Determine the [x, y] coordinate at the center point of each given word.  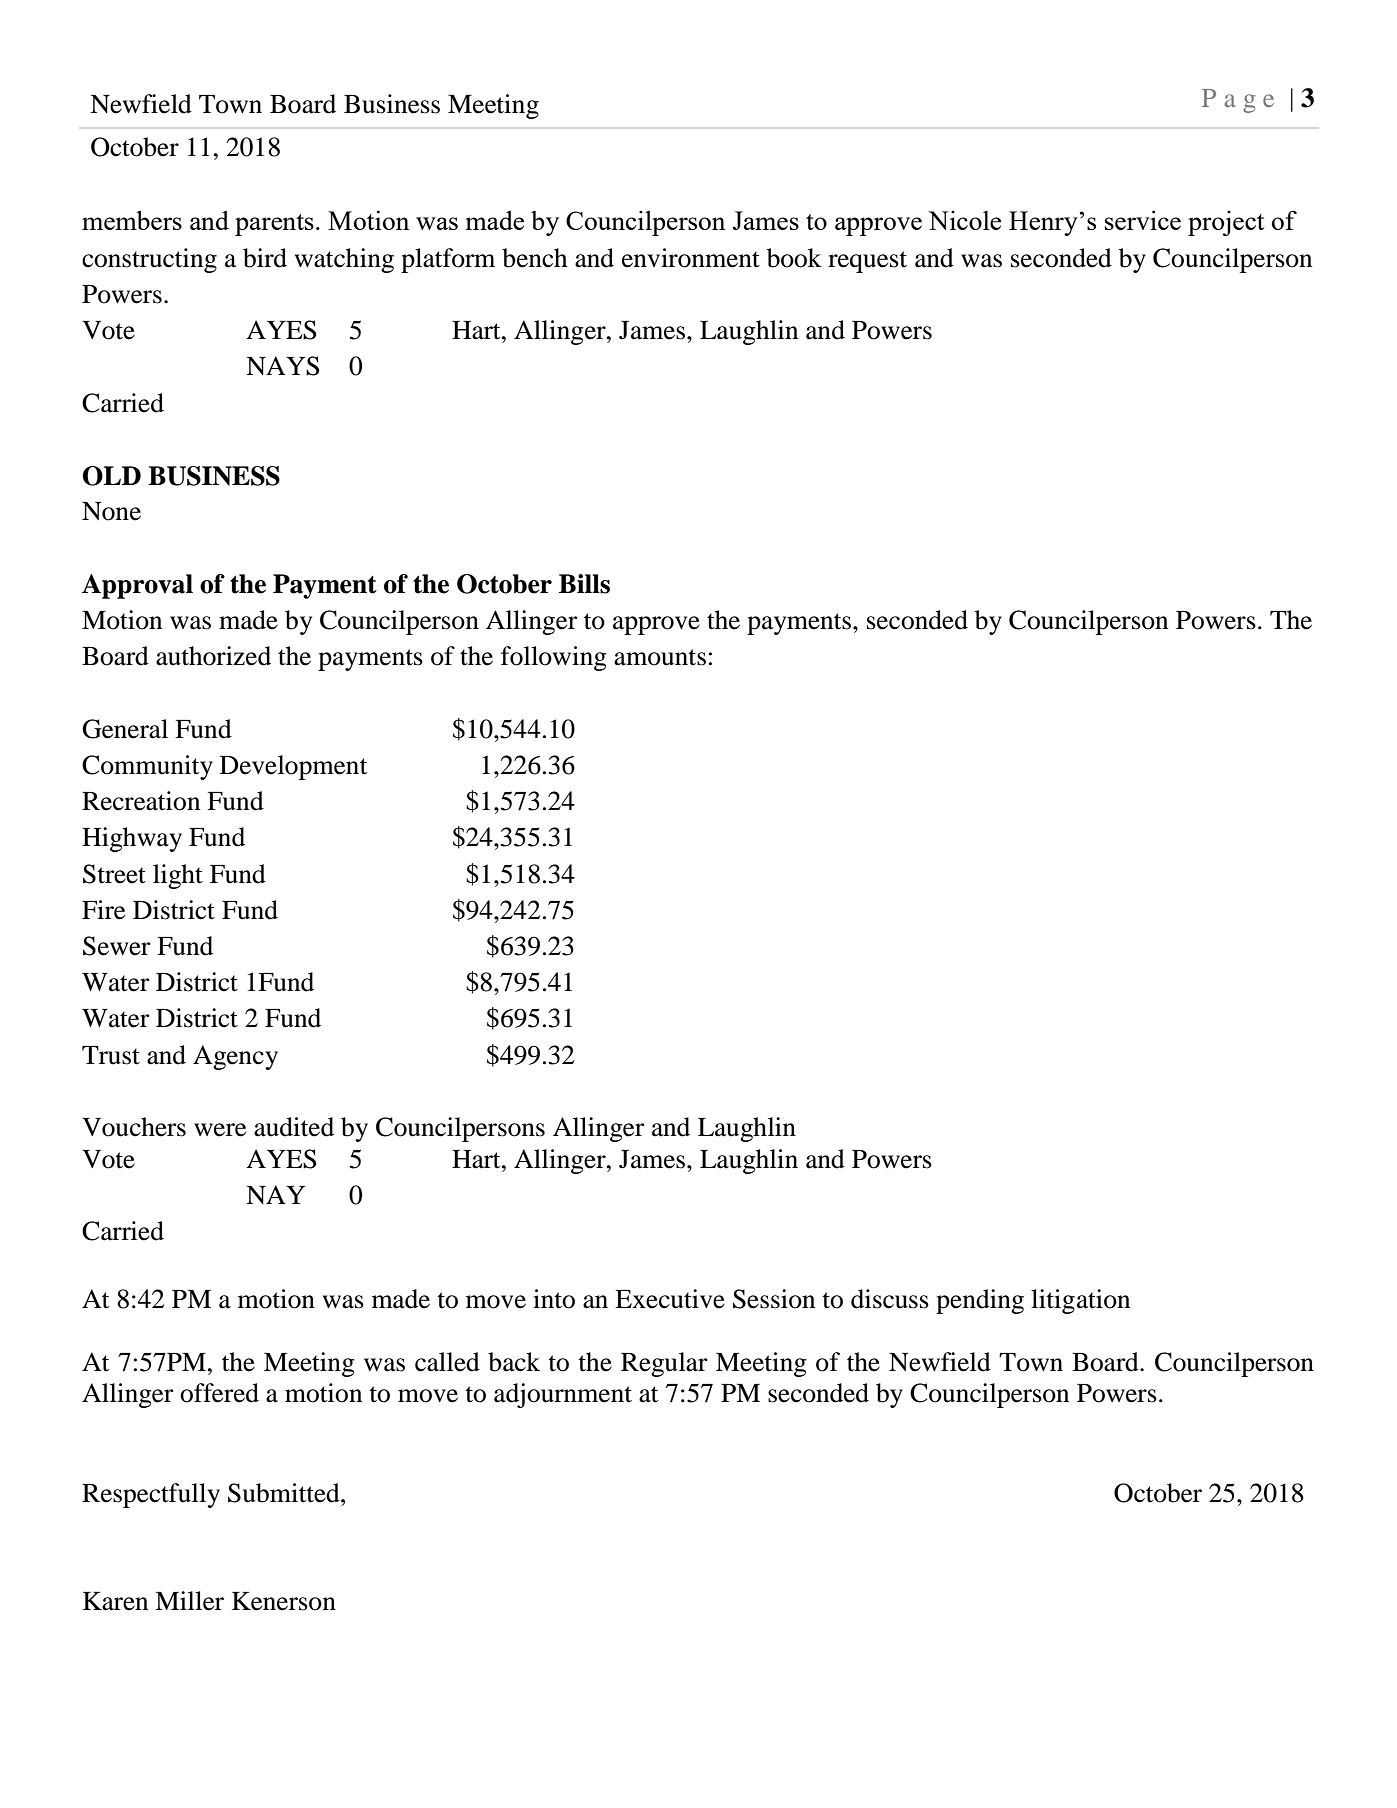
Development [293, 767]
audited [294, 1127]
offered [219, 1393]
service [1143, 220]
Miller [189, 1601]
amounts [660, 657]
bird [265, 258]
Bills [584, 584]
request [867, 262]
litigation [1080, 1301]
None [111, 511]
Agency [235, 1057]
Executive [670, 1299]
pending [980, 1301]
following [554, 658]
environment [691, 258]
